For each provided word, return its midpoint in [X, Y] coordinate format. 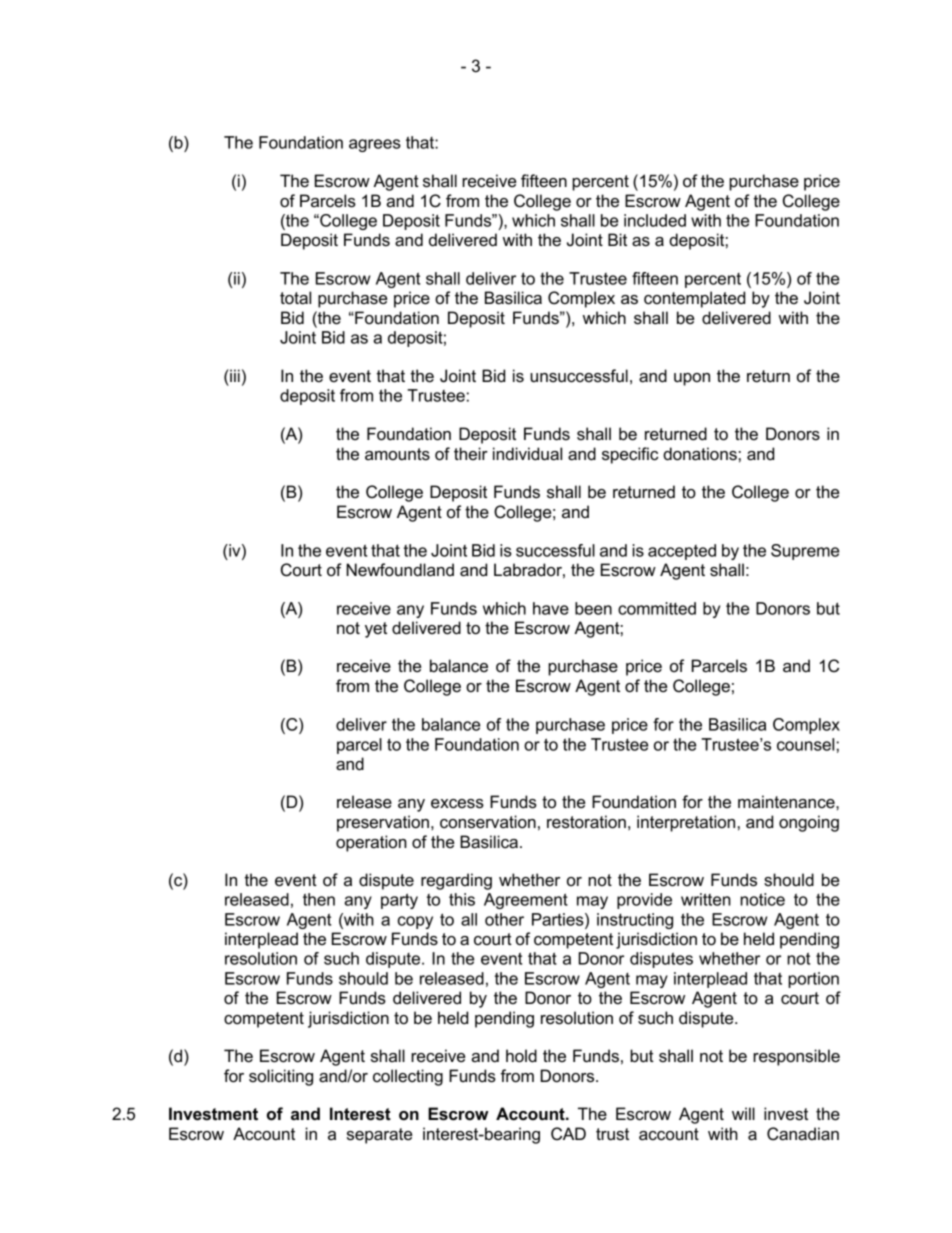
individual [527, 454]
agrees [375, 145]
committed [657, 608]
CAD [568, 1134]
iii [234, 375]
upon [692, 379]
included [655, 220]
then [319, 899]
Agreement [526, 901]
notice [762, 899]
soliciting [281, 1077]
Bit [617, 239]
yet [376, 630]
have [551, 608]
